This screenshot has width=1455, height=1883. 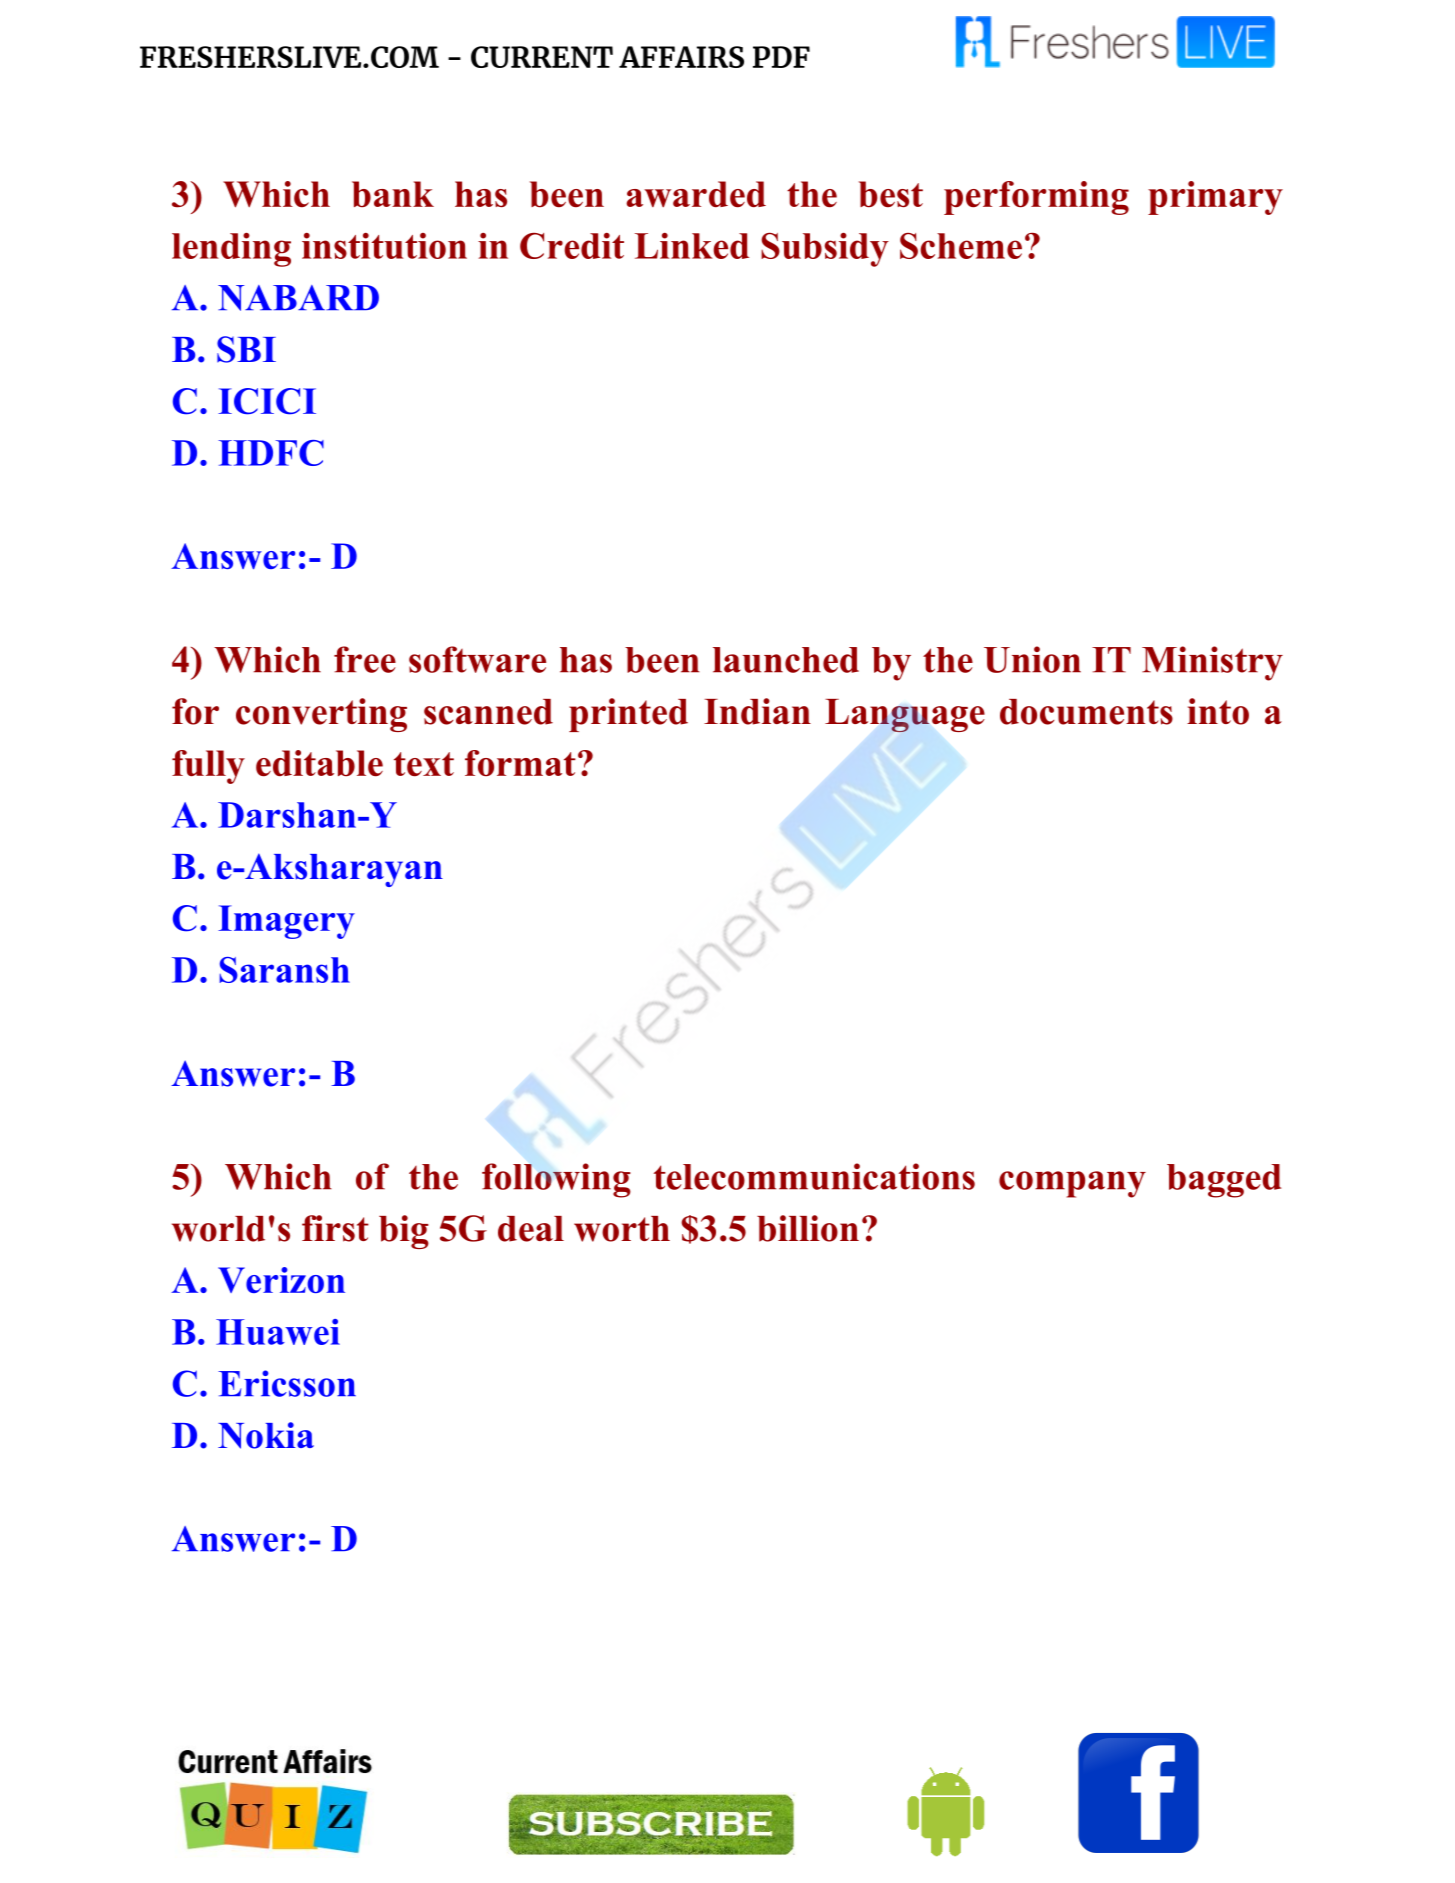 I want to click on AFFAIRS, so click(x=681, y=57).
